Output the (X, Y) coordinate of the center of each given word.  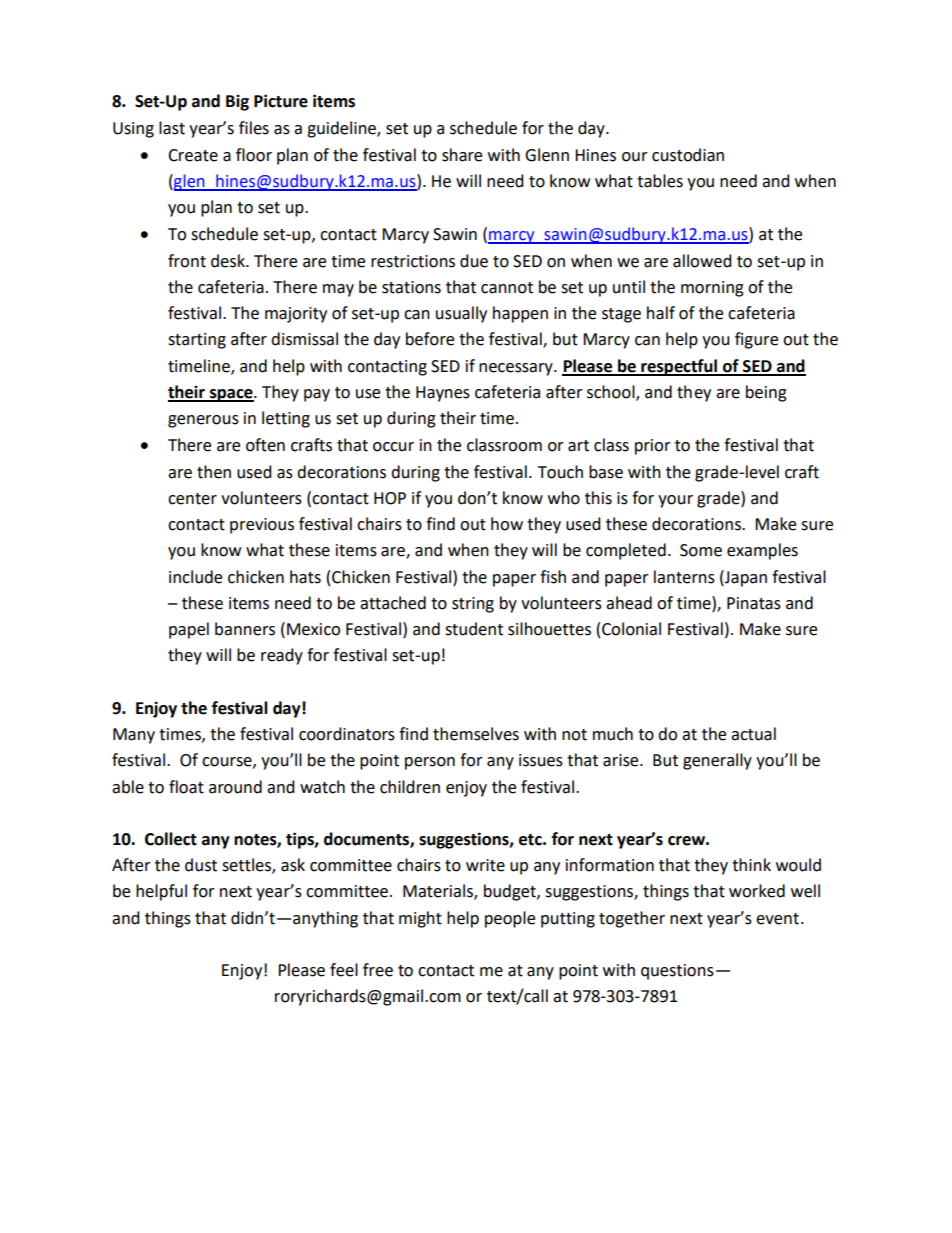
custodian (688, 155)
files (254, 128)
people (510, 919)
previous (262, 526)
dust (201, 865)
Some (701, 550)
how (507, 524)
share (462, 155)
